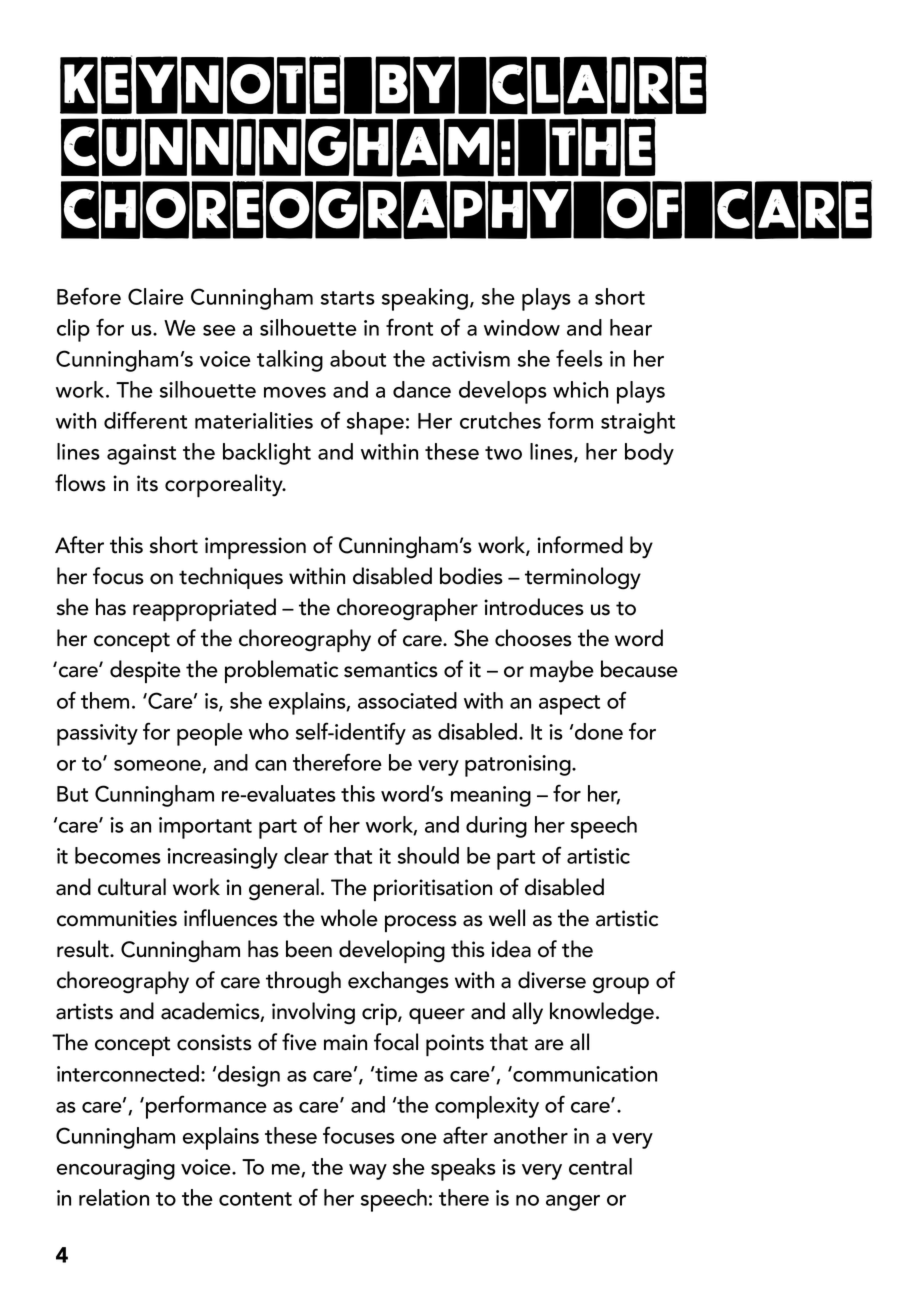  Describe the element at coordinates (631, 327) in the screenshot. I see `hear` at that location.
